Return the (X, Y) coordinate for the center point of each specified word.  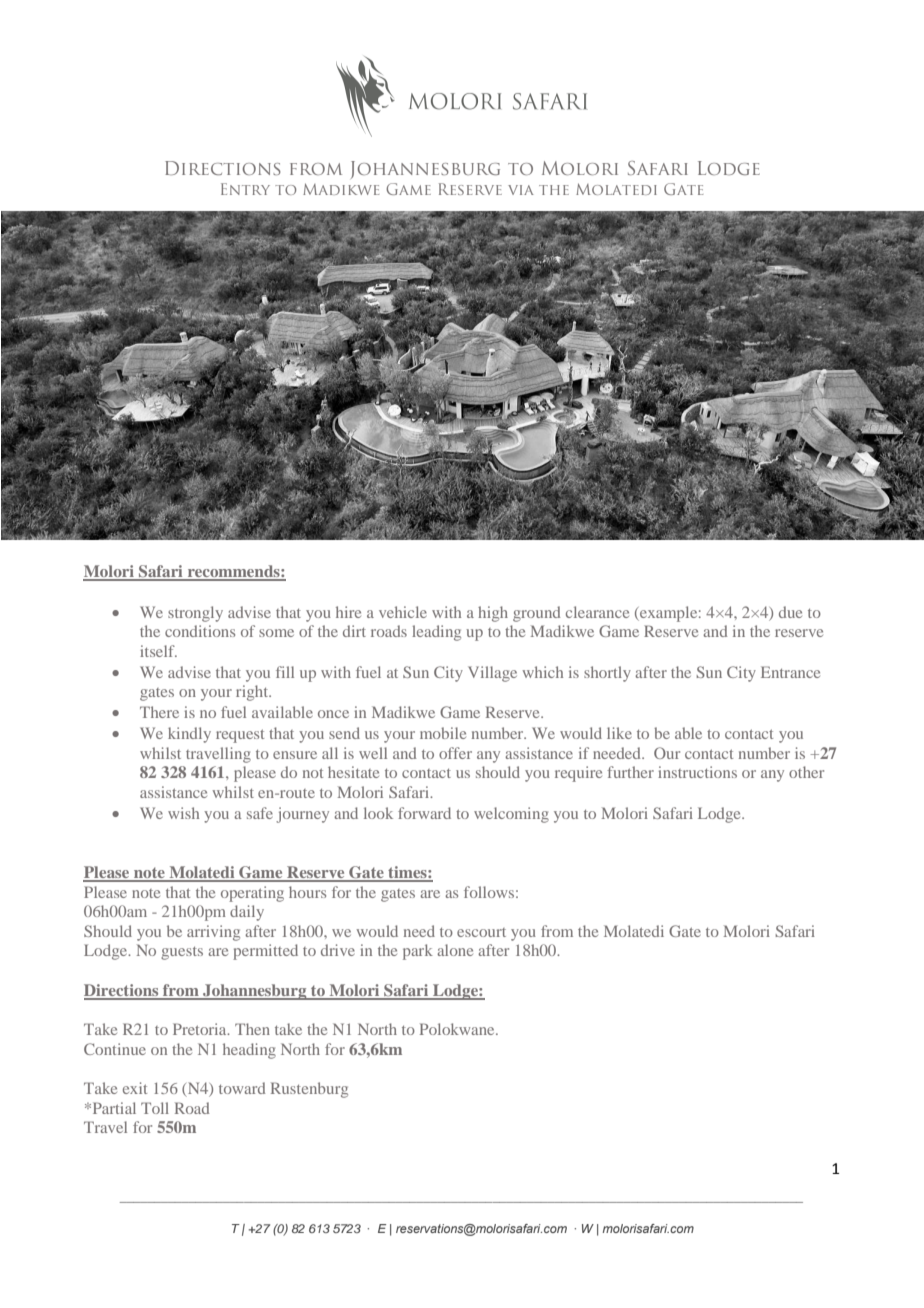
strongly (195, 614)
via (521, 190)
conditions (200, 631)
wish (183, 813)
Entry (245, 189)
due (790, 612)
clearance (597, 612)
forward (424, 813)
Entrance (790, 672)
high (493, 614)
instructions (697, 772)
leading (436, 633)
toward (242, 1088)
